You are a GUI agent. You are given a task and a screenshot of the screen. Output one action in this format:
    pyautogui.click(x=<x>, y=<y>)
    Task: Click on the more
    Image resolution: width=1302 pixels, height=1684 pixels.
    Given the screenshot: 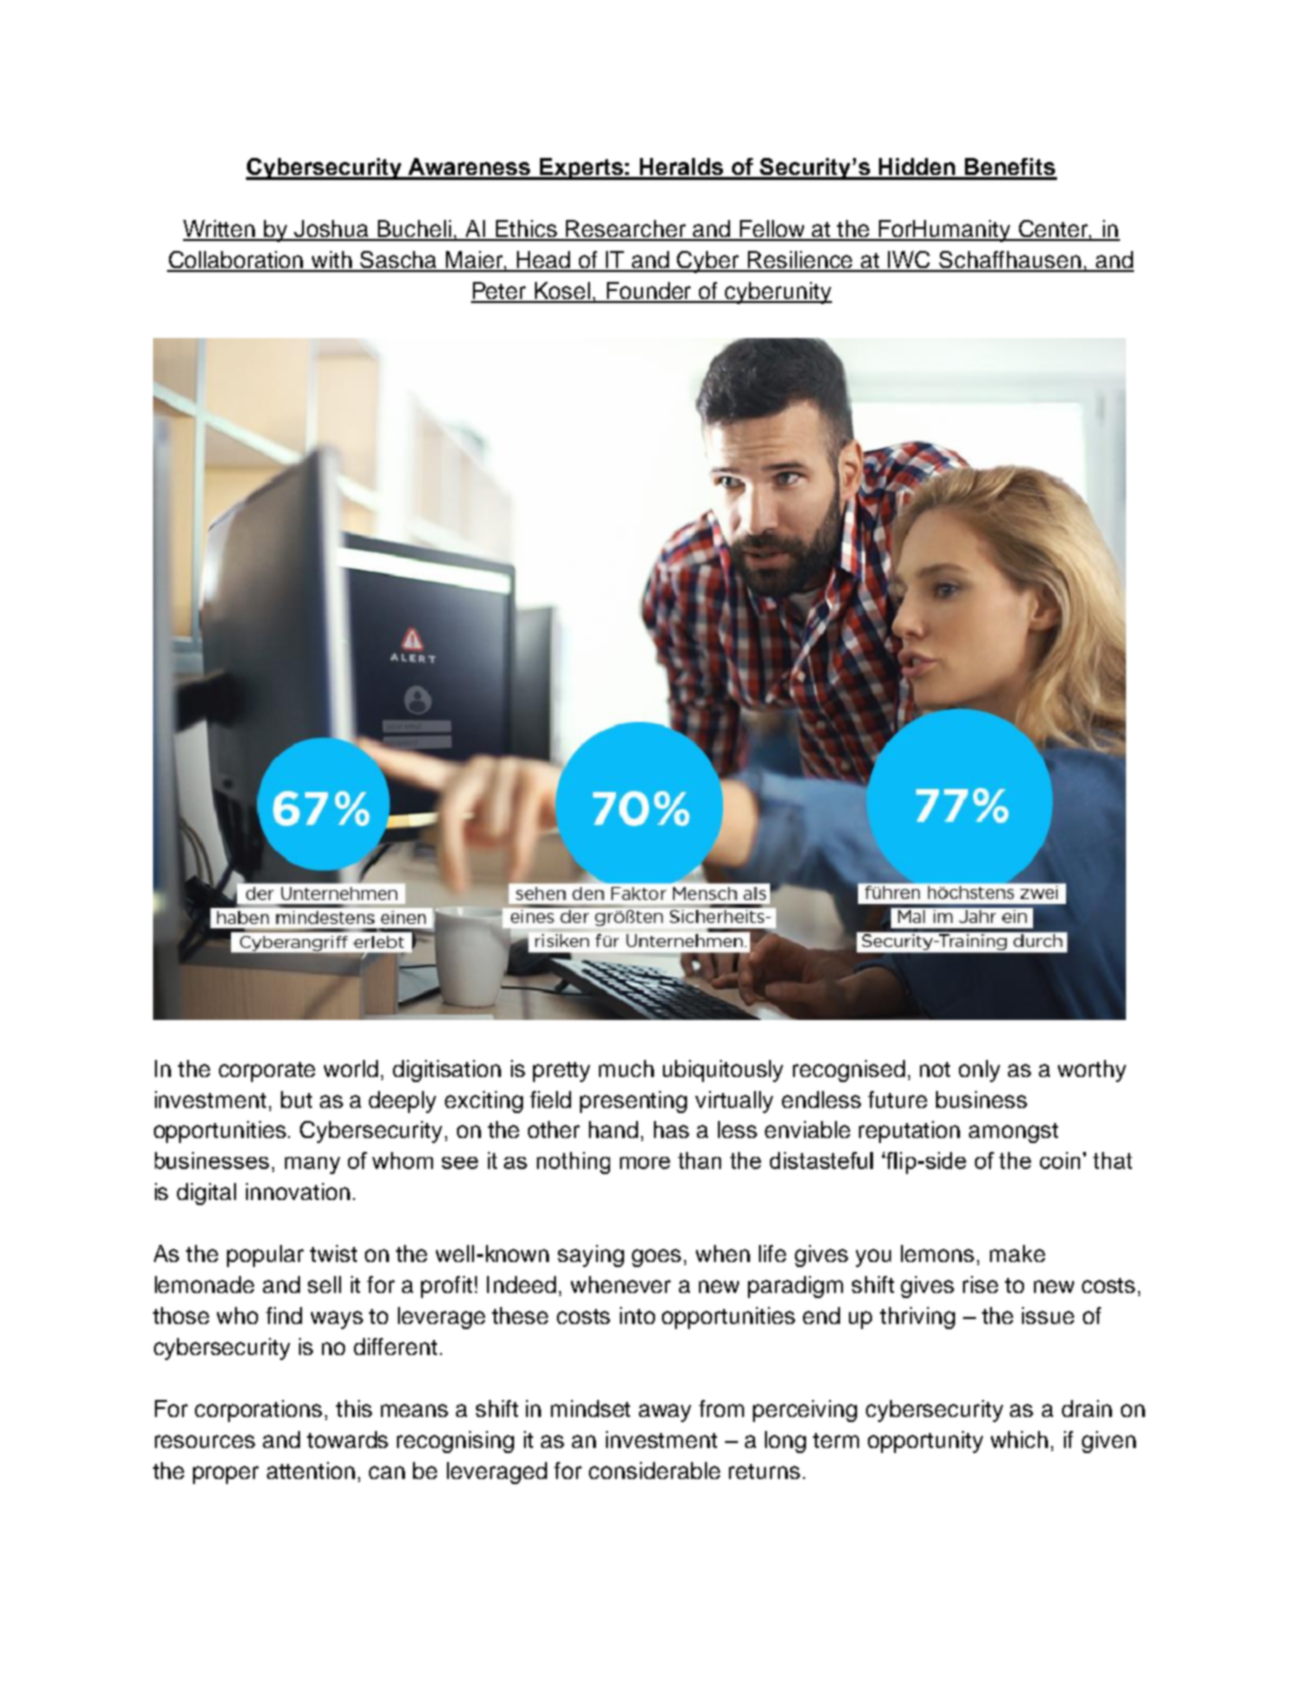 What is the action you would take?
    pyautogui.click(x=645, y=1163)
